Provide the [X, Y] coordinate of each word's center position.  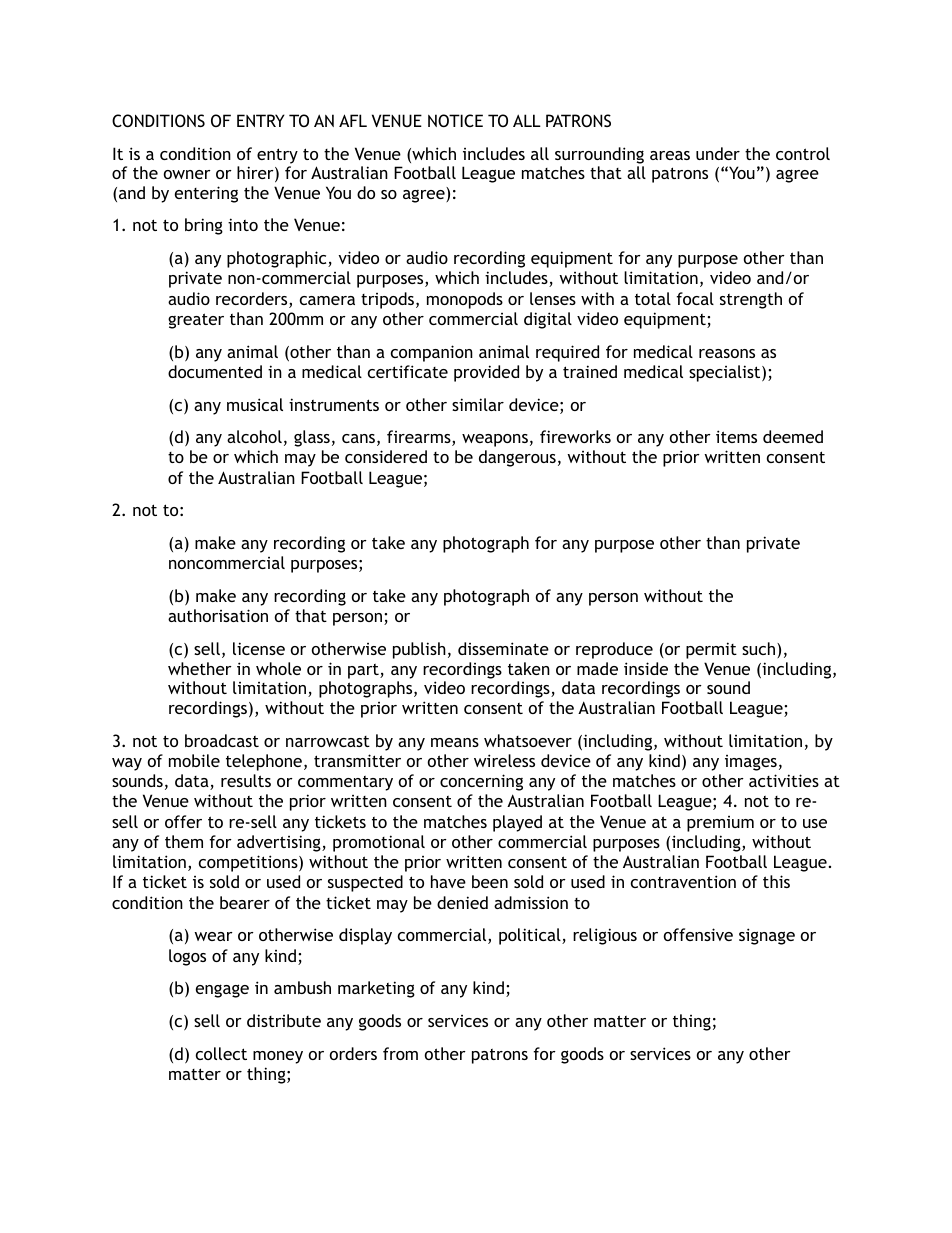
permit [711, 650]
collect [221, 1053]
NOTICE [455, 120]
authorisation [218, 615]
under [718, 153]
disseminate [503, 648]
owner [187, 174]
